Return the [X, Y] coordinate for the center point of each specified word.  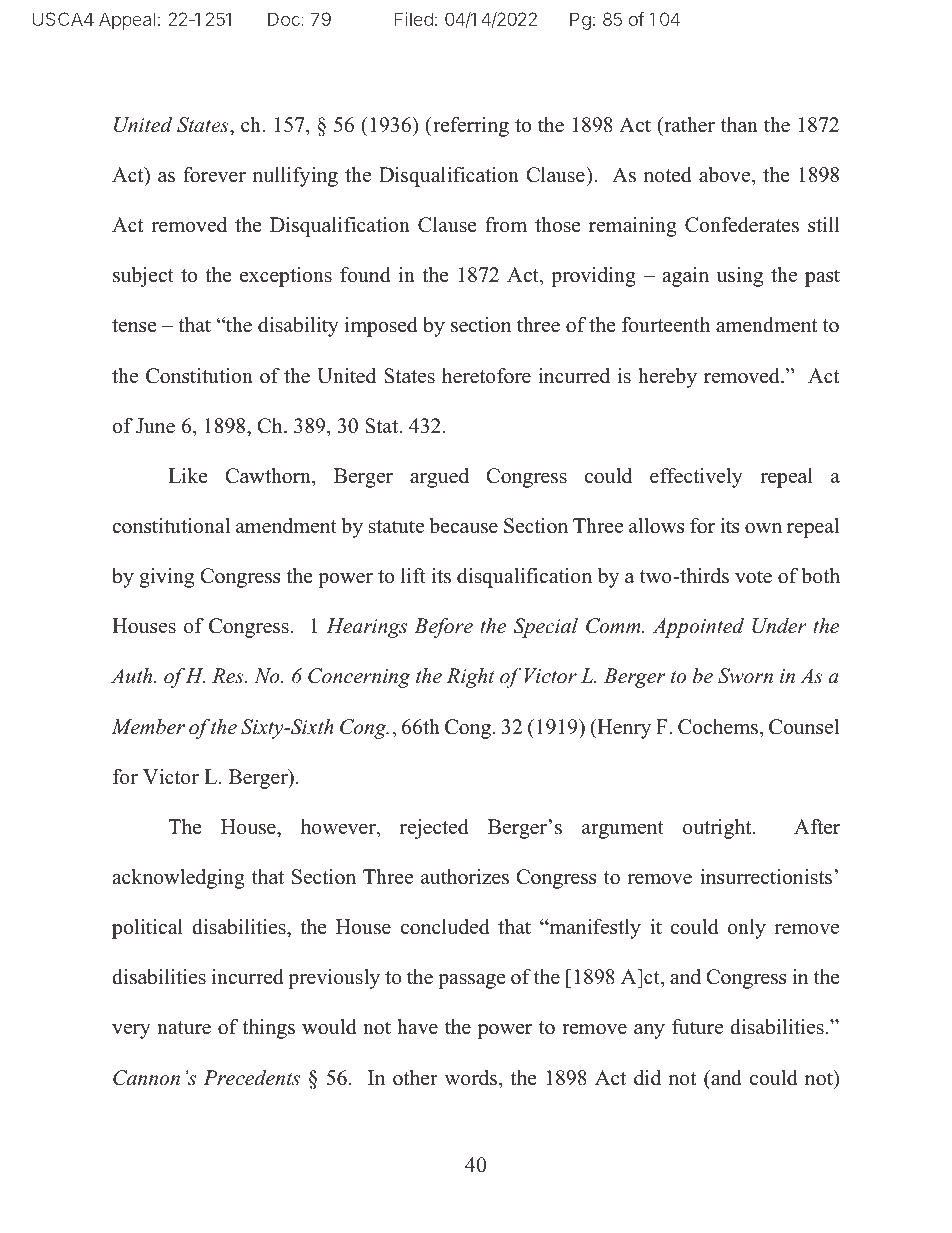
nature [184, 1028]
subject [143, 277]
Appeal [127, 21]
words [472, 1078]
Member [148, 727]
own [763, 528]
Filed [413, 19]
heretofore [486, 376]
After [817, 827]
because [463, 526]
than [739, 124]
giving [166, 578]
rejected [434, 829]
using [739, 277]
